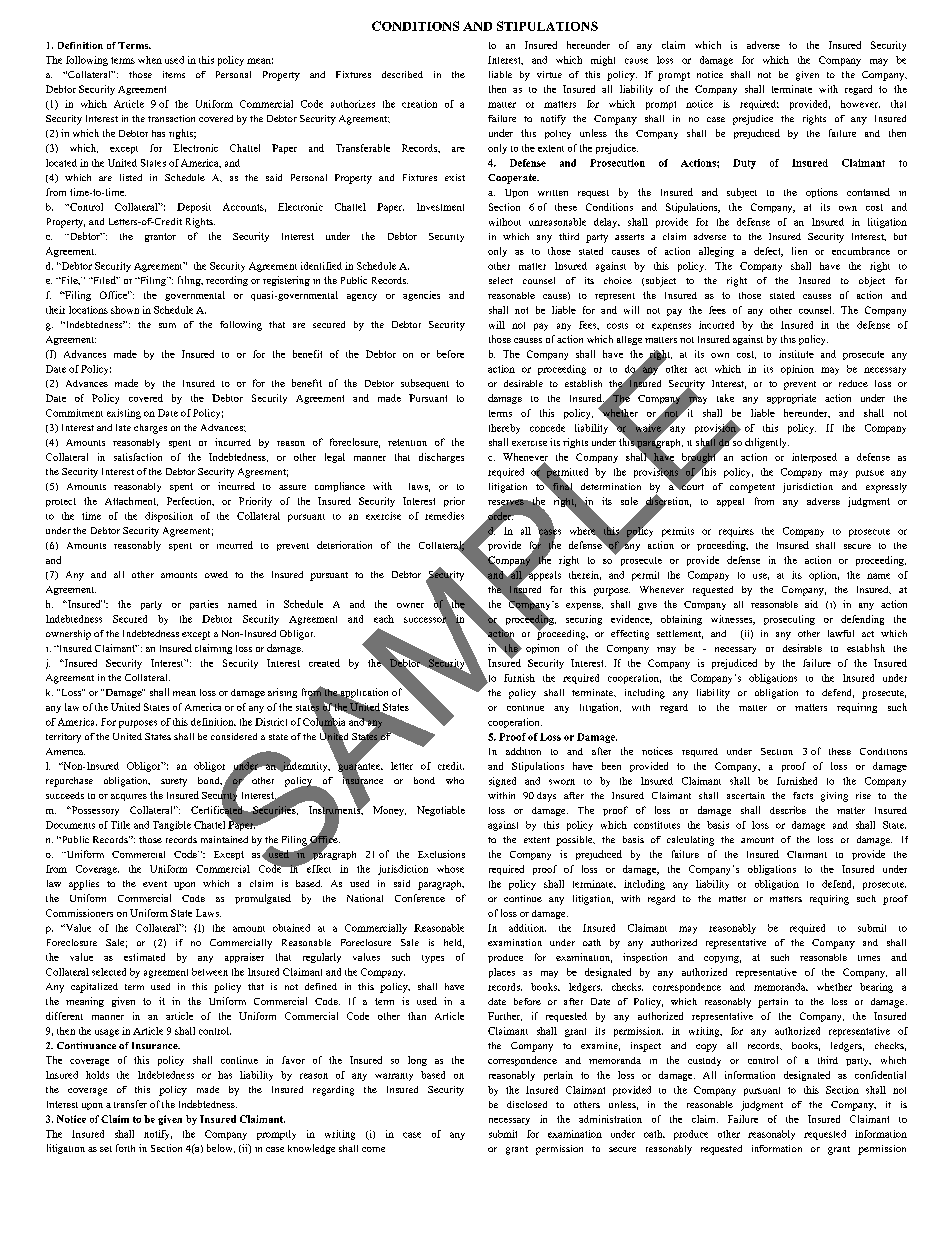 This screenshot has width=952, height=1233. I want to click on items, so click(174, 74).
